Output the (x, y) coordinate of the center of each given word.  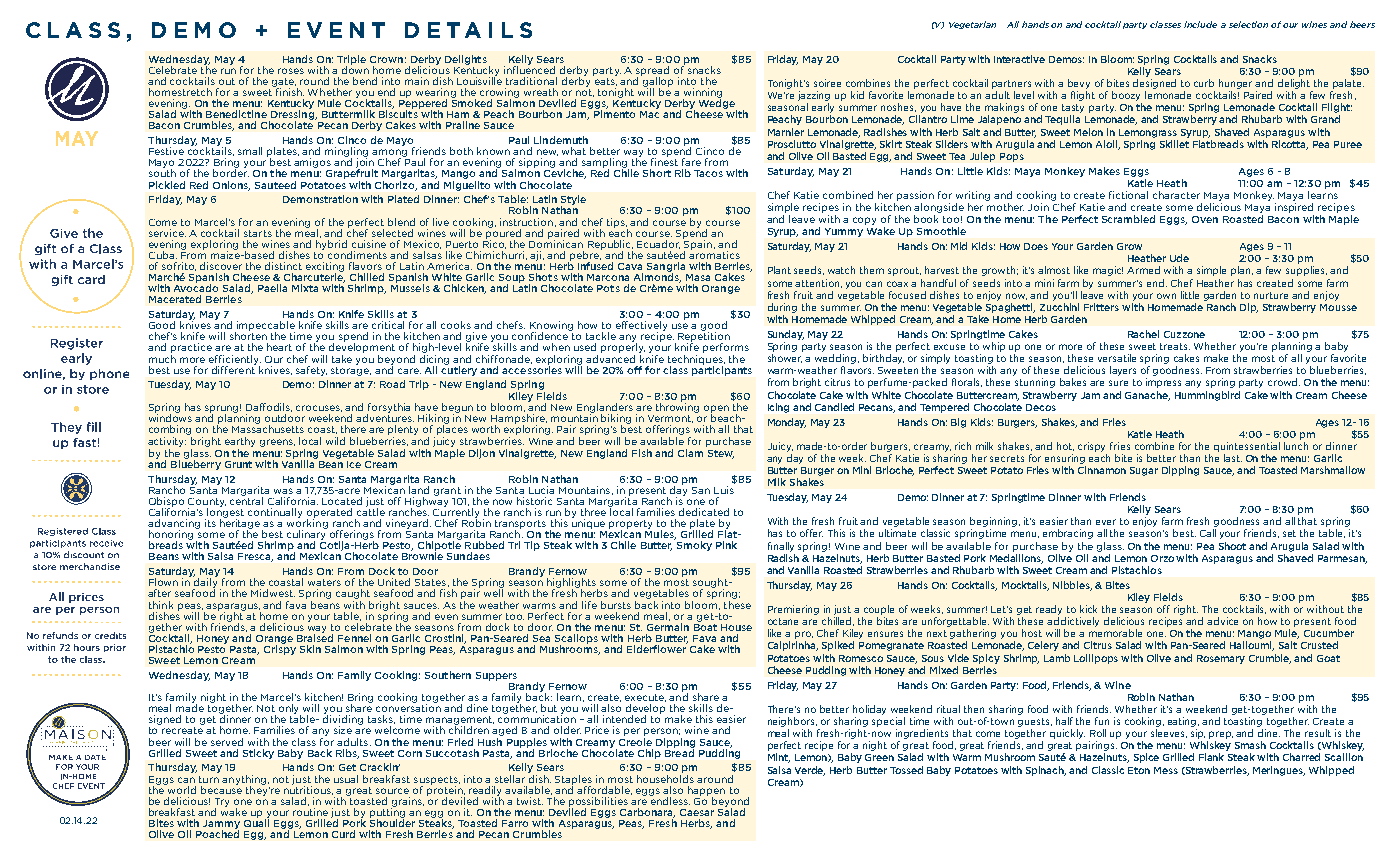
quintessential (1247, 447)
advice (1222, 621)
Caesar (697, 812)
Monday (787, 423)
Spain (699, 245)
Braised (315, 637)
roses (291, 71)
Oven (1205, 219)
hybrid (331, 245)
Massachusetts (268, 428)
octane (783, 621)
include (1200, 24)
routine (310, 812)
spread (652, 72)
